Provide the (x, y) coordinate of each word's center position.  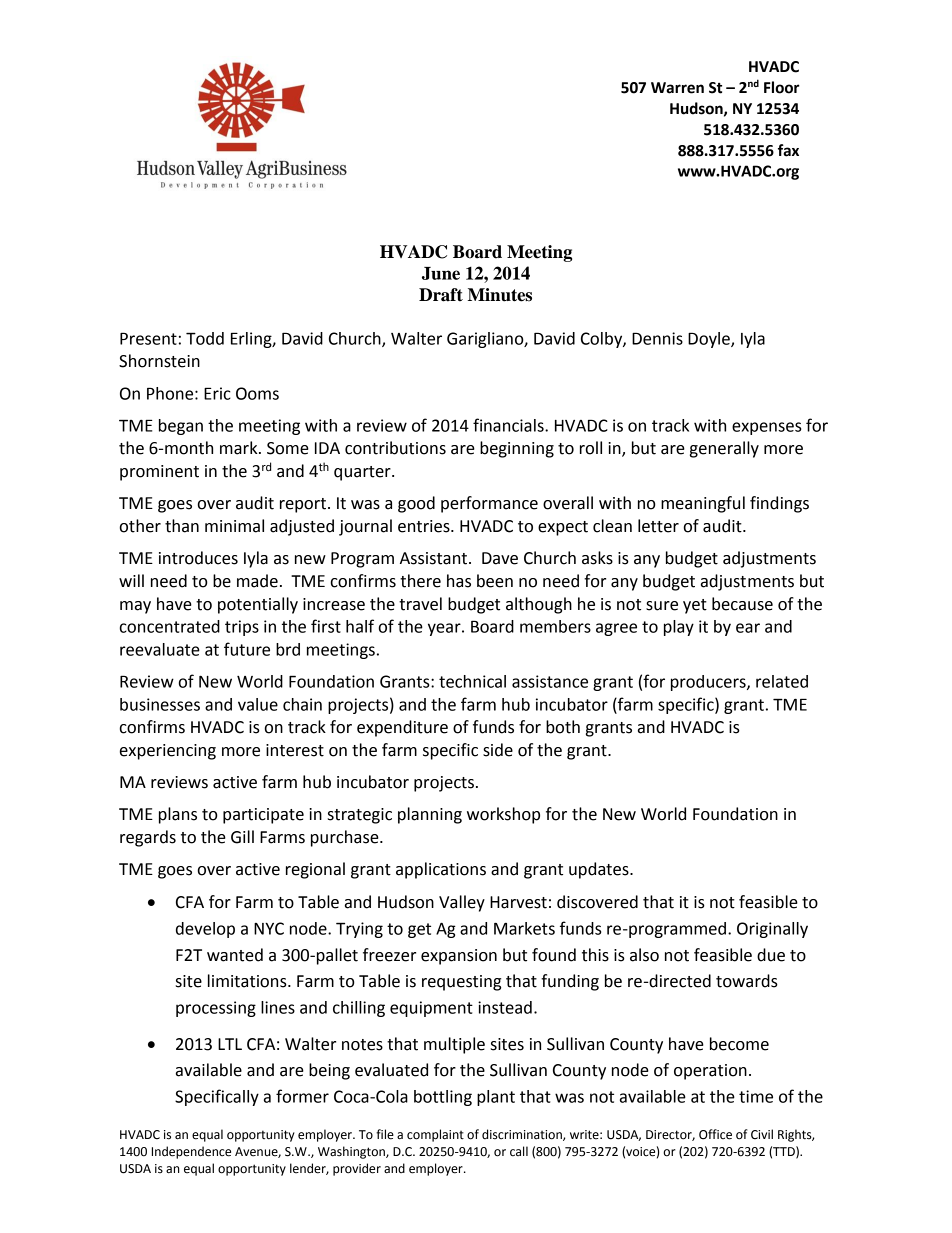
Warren (677, 88)
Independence (191, 1152)
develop (205, 930)
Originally (772, 930)
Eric (217, 393)
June (441, 273)
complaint (435, 1135)
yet (695, 606)
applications (441, 870)
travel (420, 604)
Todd (205, 338)
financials (509, 425)
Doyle (710, 340)
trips (242, 628)
